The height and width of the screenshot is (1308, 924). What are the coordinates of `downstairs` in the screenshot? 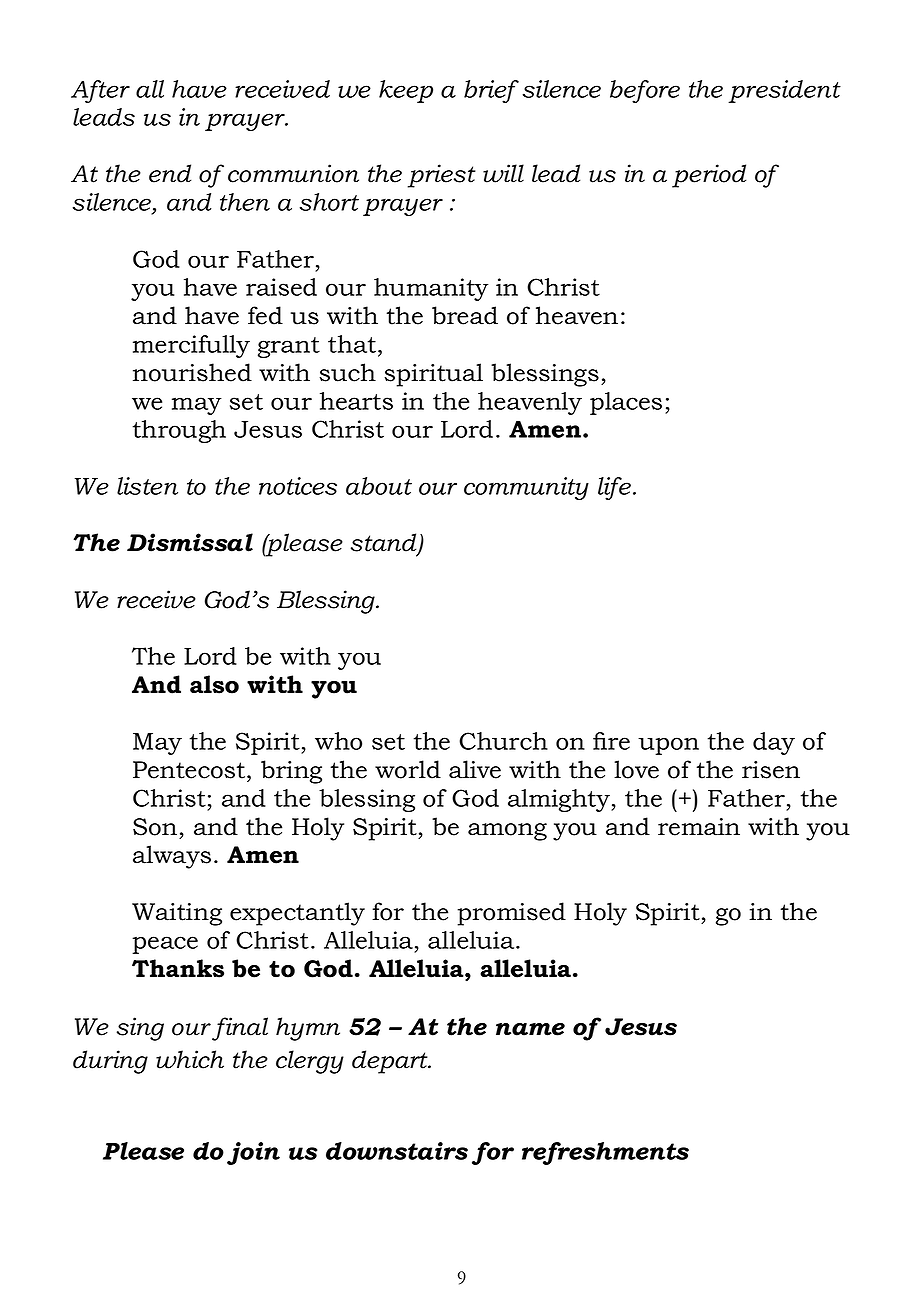 It's located at (397, 1151).
